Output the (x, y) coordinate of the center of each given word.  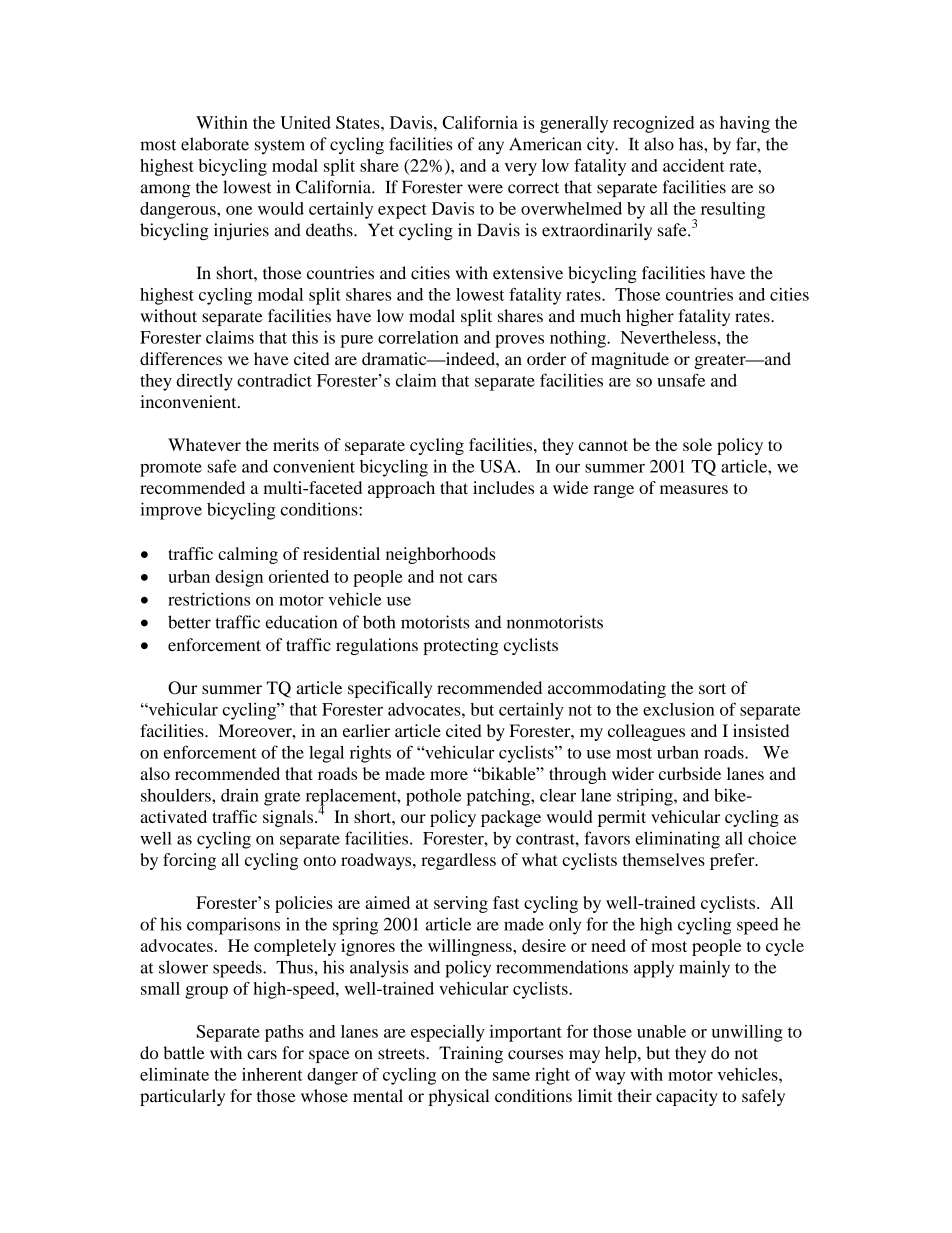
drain (240, 795)
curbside (690, 773)
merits (296, 444)
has (692, 144)
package (511, 818)
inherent (272, 1074)
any (491, 148)
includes (503, 487)
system (280, 147)
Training (471, 1054)
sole (697, 444)
